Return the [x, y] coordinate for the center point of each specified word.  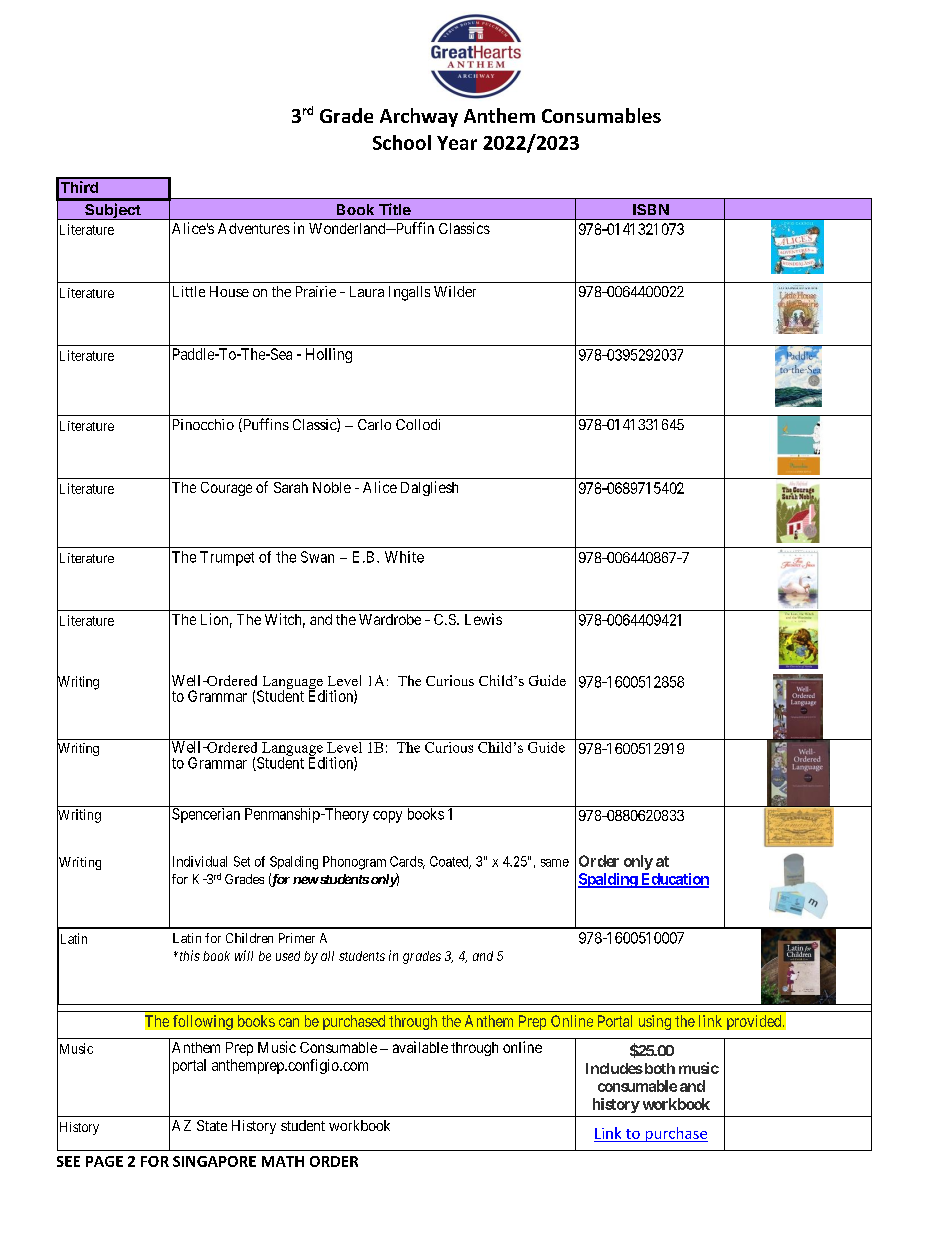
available [420, 1047]
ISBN [651, 209]
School [402, 142]
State [212, 1125]
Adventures [254, 228]
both [658, 1068]
